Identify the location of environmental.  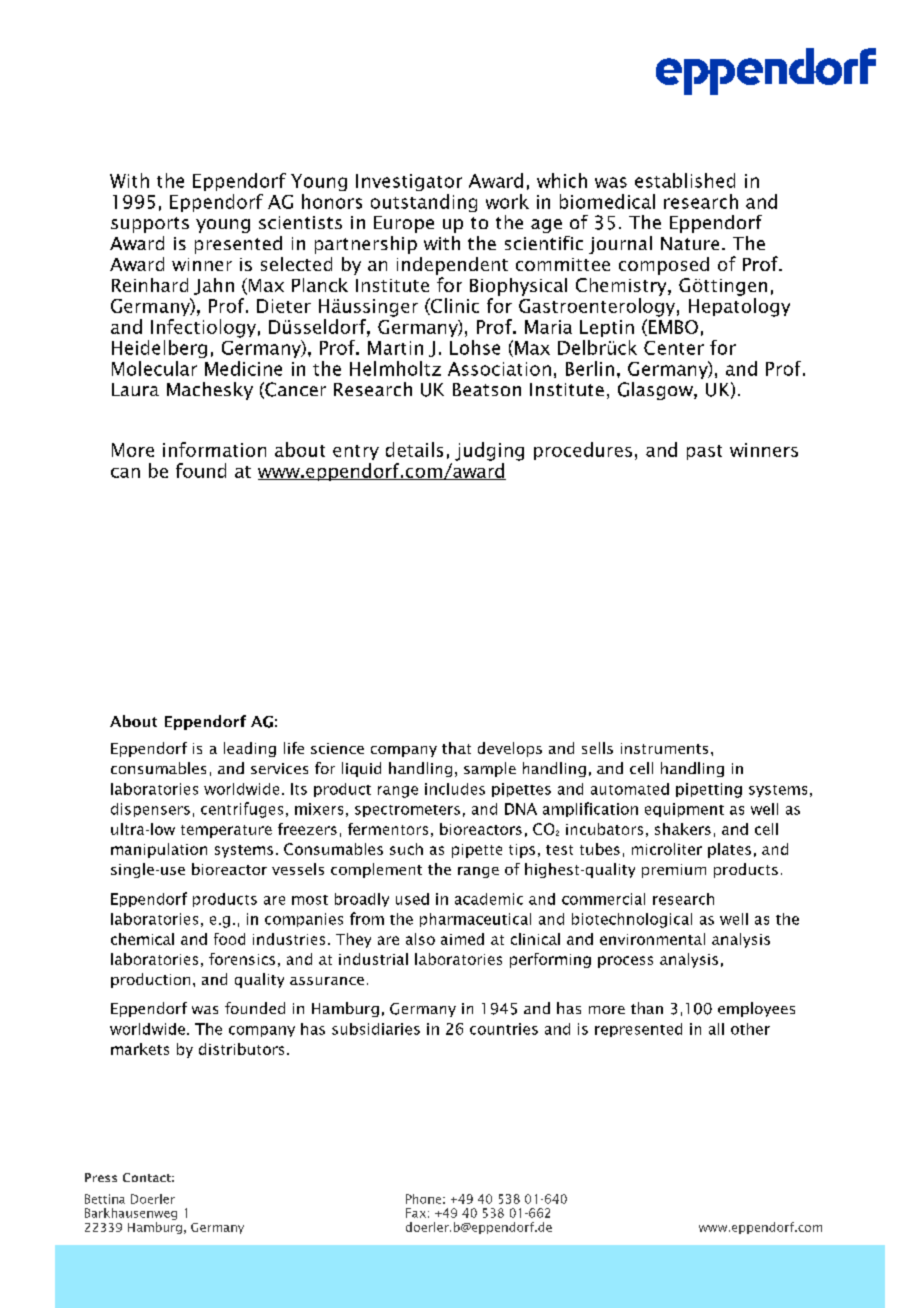
(652, 939).
